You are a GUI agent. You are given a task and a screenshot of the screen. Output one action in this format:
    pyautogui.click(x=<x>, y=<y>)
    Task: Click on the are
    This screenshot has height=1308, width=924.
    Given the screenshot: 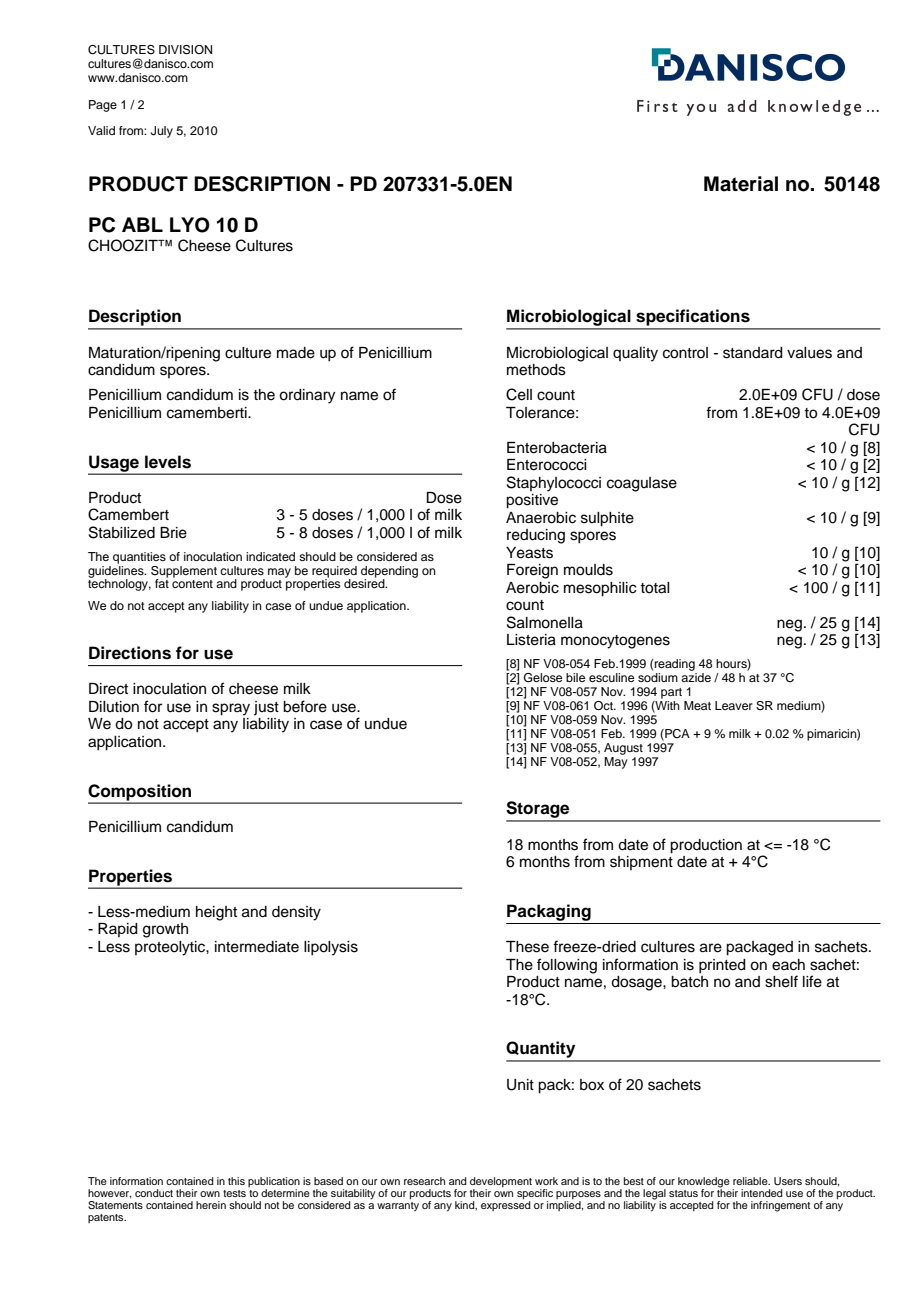 What is the action you would take?
    pyautogui.click(x=711, y=948)
